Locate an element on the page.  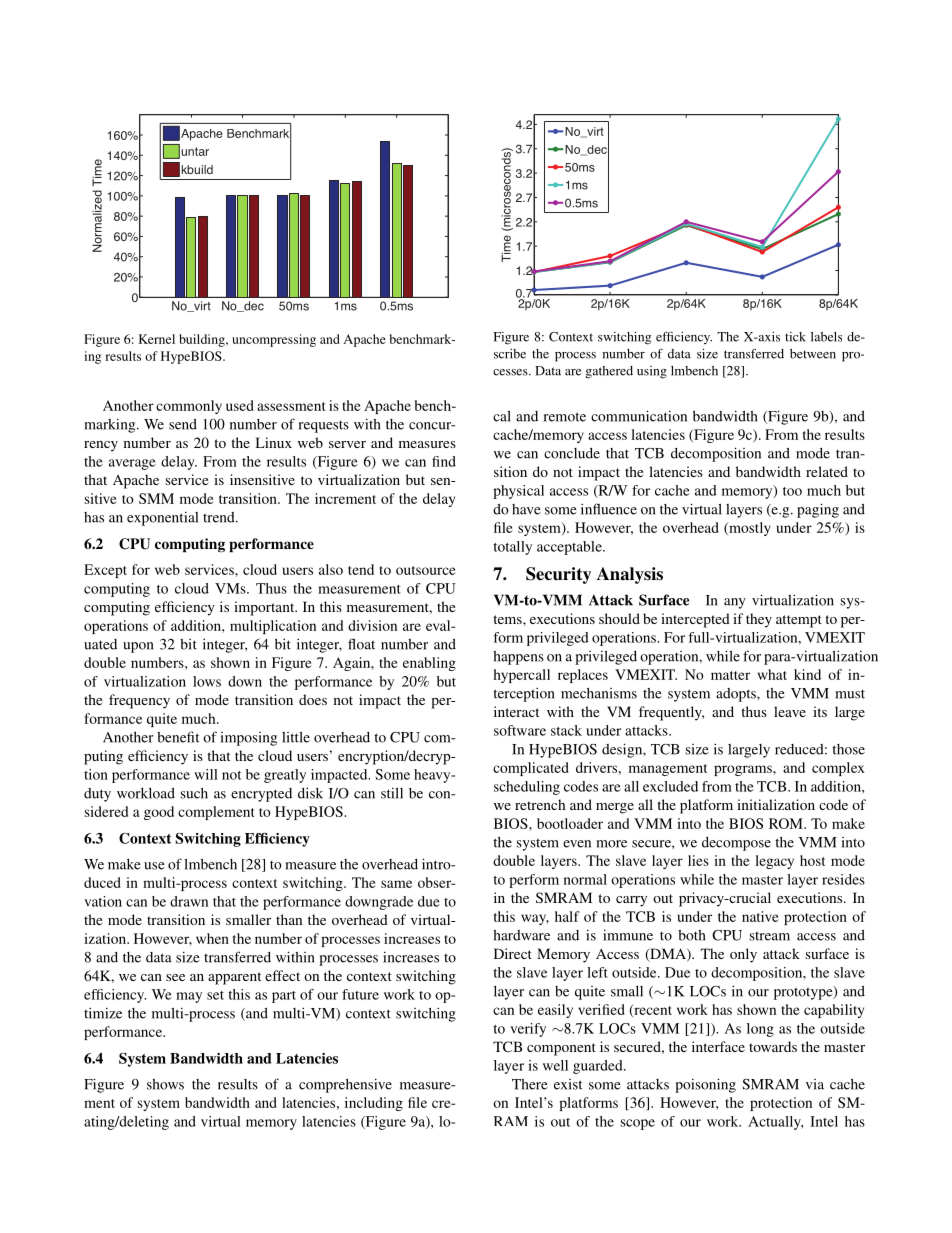
benefit is located at coordinates (178, 737).
